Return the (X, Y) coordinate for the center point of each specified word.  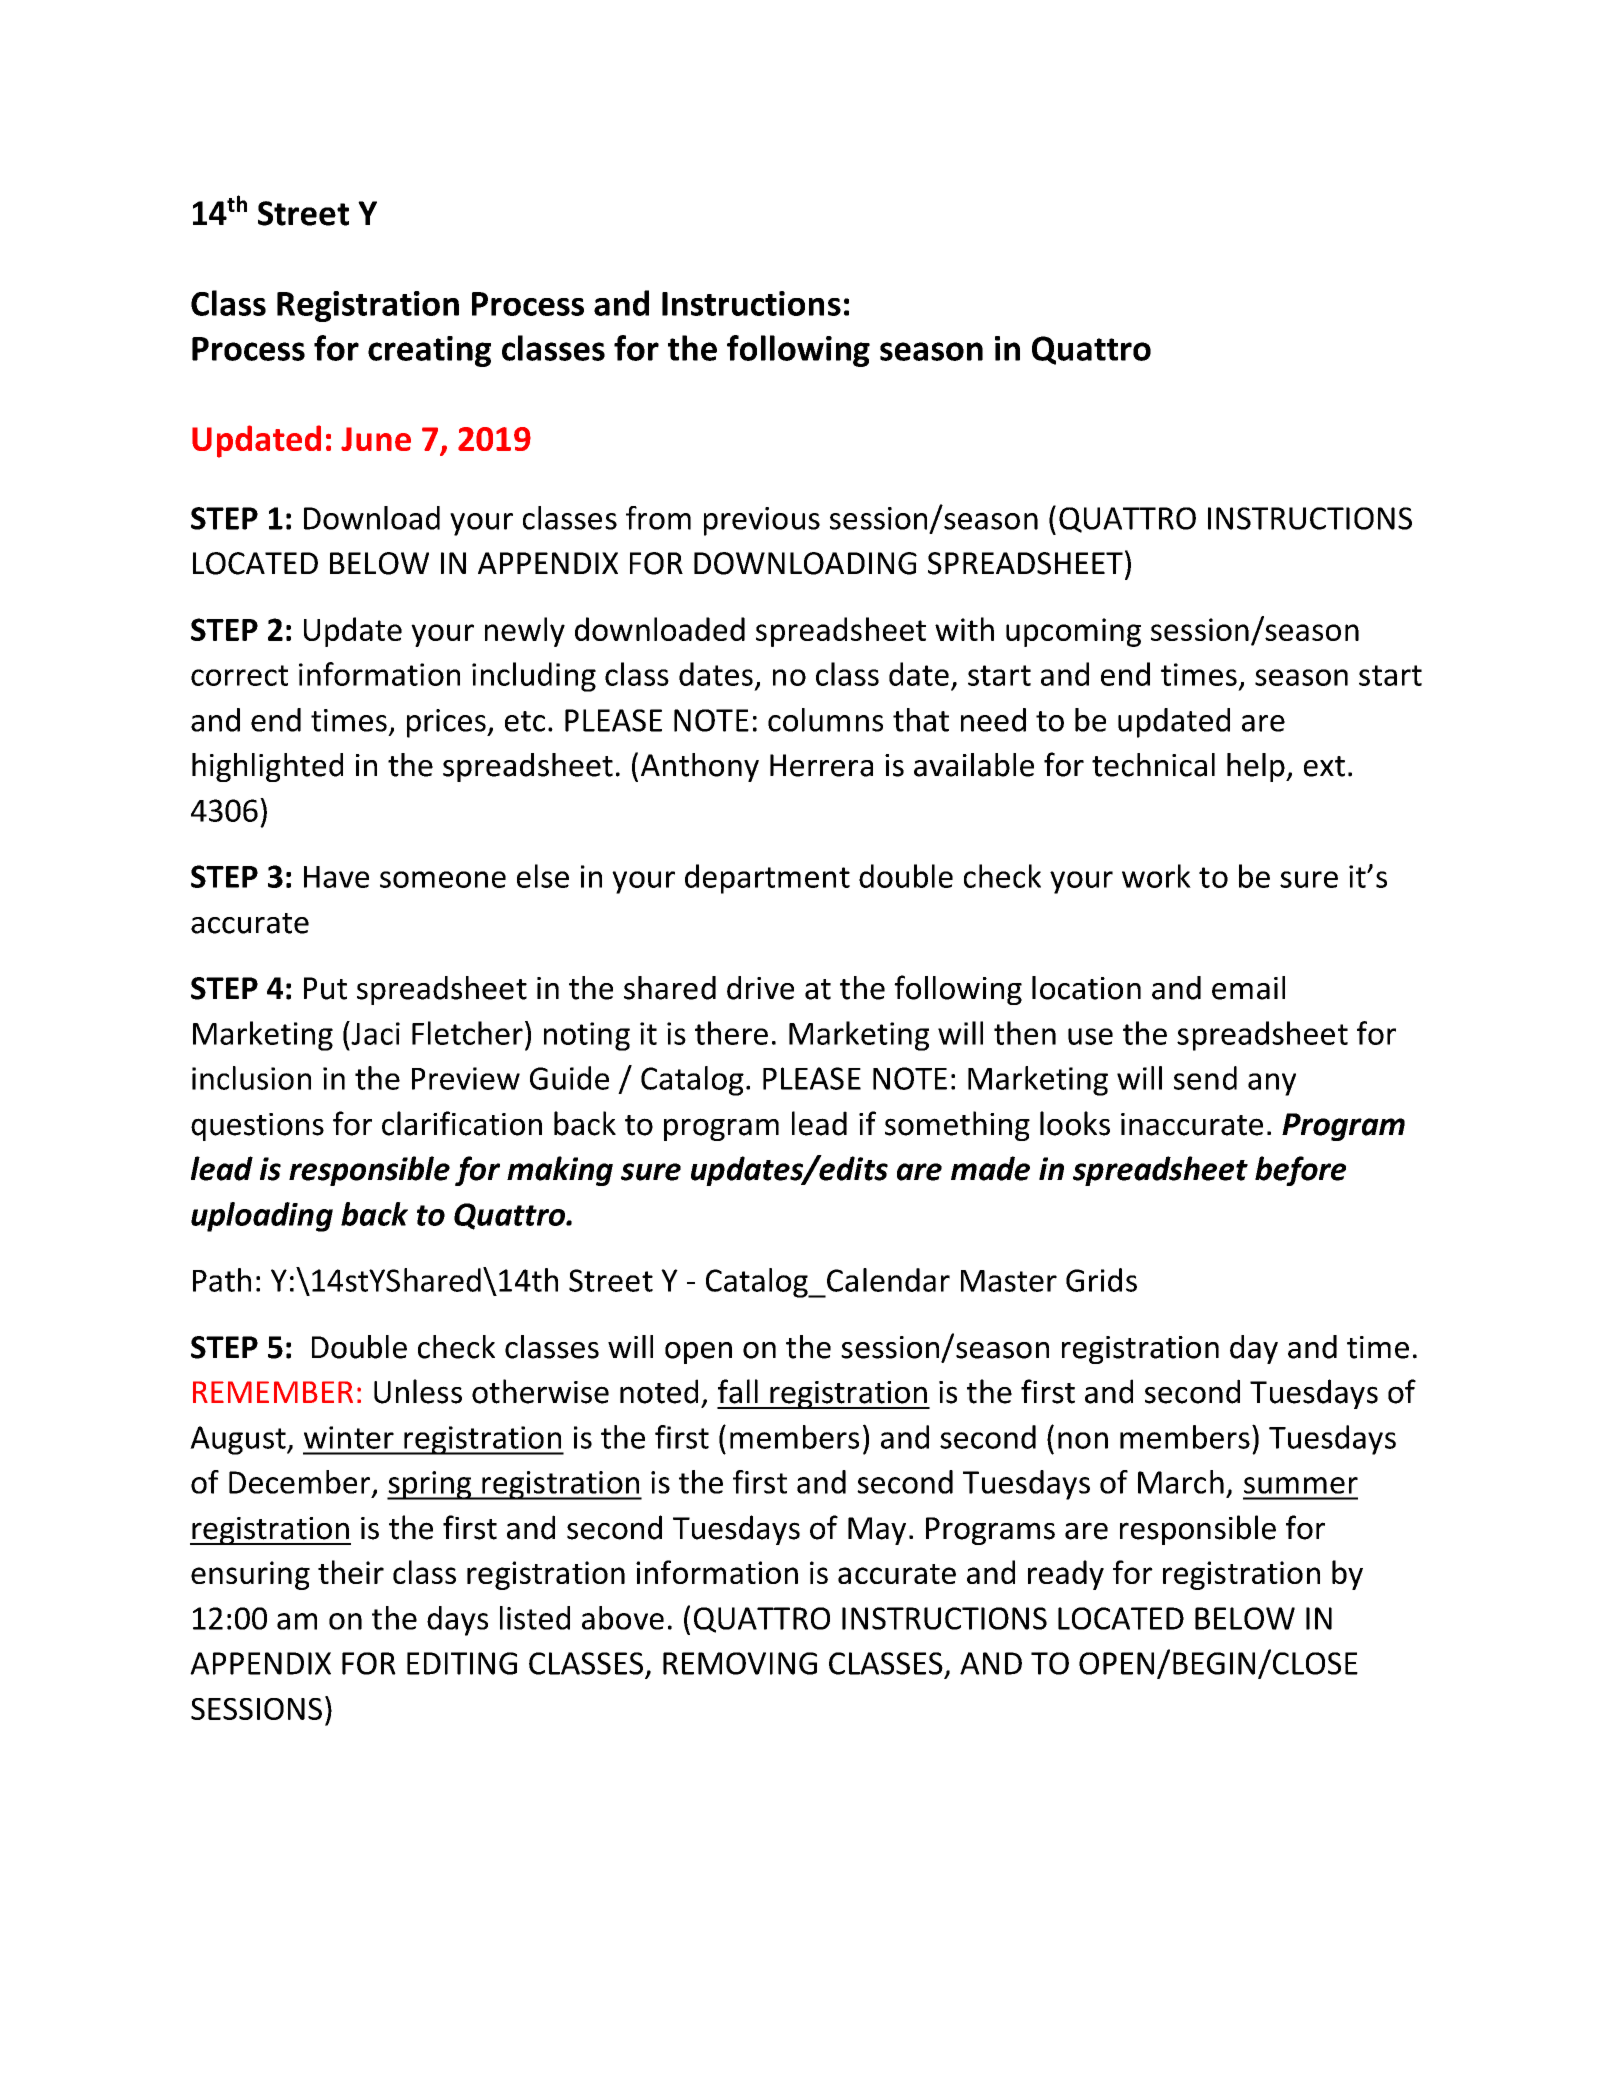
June (376, 439)
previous (762, 521)
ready (1066, 1575)
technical (1153, 765)
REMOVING (740, 1663)
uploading (262, 1217)
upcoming (1073, 632)
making (560, 1171)
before (1300, 1171)
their (351, 1572)
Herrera (821, 765)
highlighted (267, 767)
